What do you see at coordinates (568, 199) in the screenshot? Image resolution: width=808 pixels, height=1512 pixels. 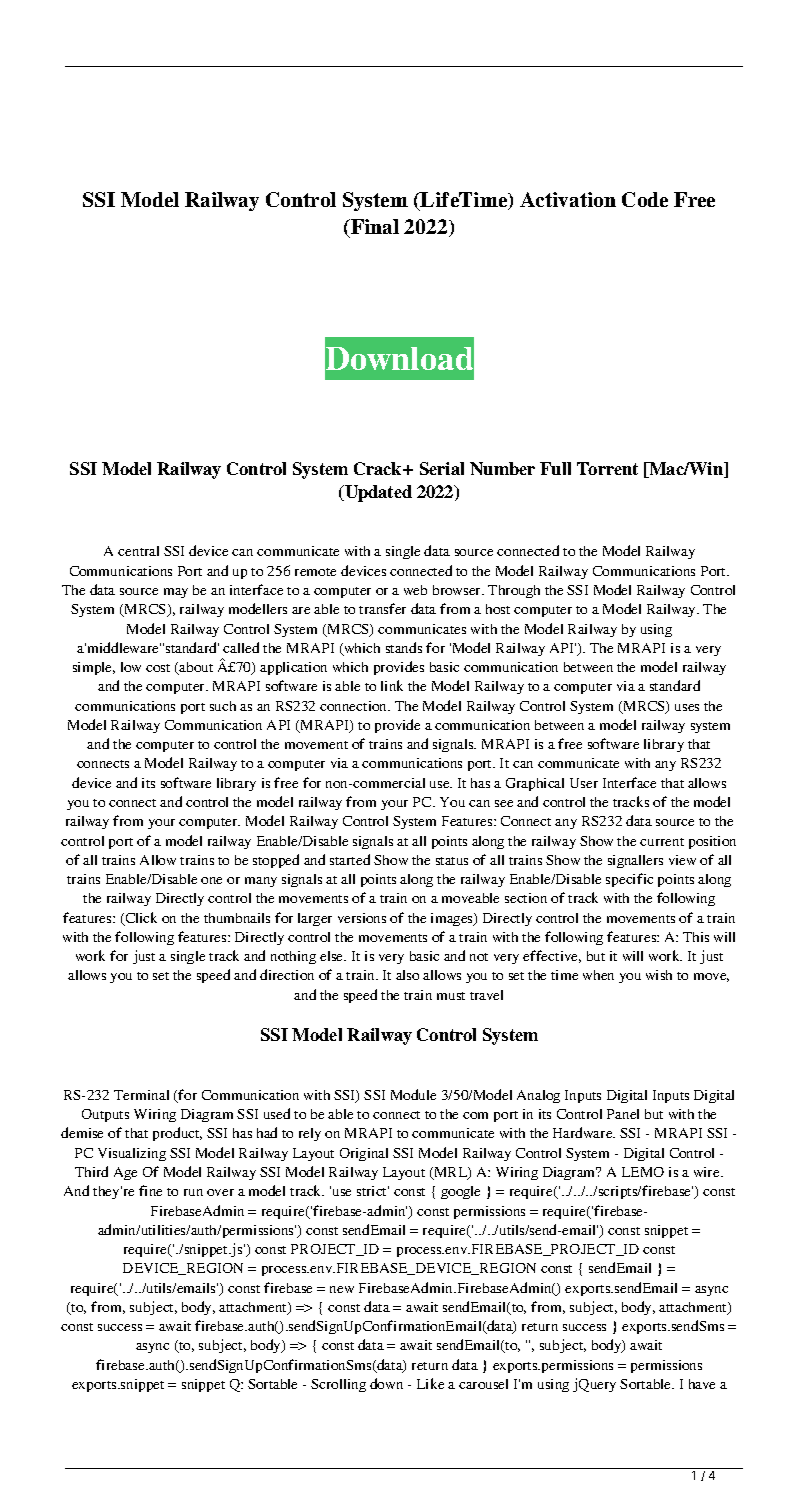 I see `Activation` at bounding box center [568, 199].
